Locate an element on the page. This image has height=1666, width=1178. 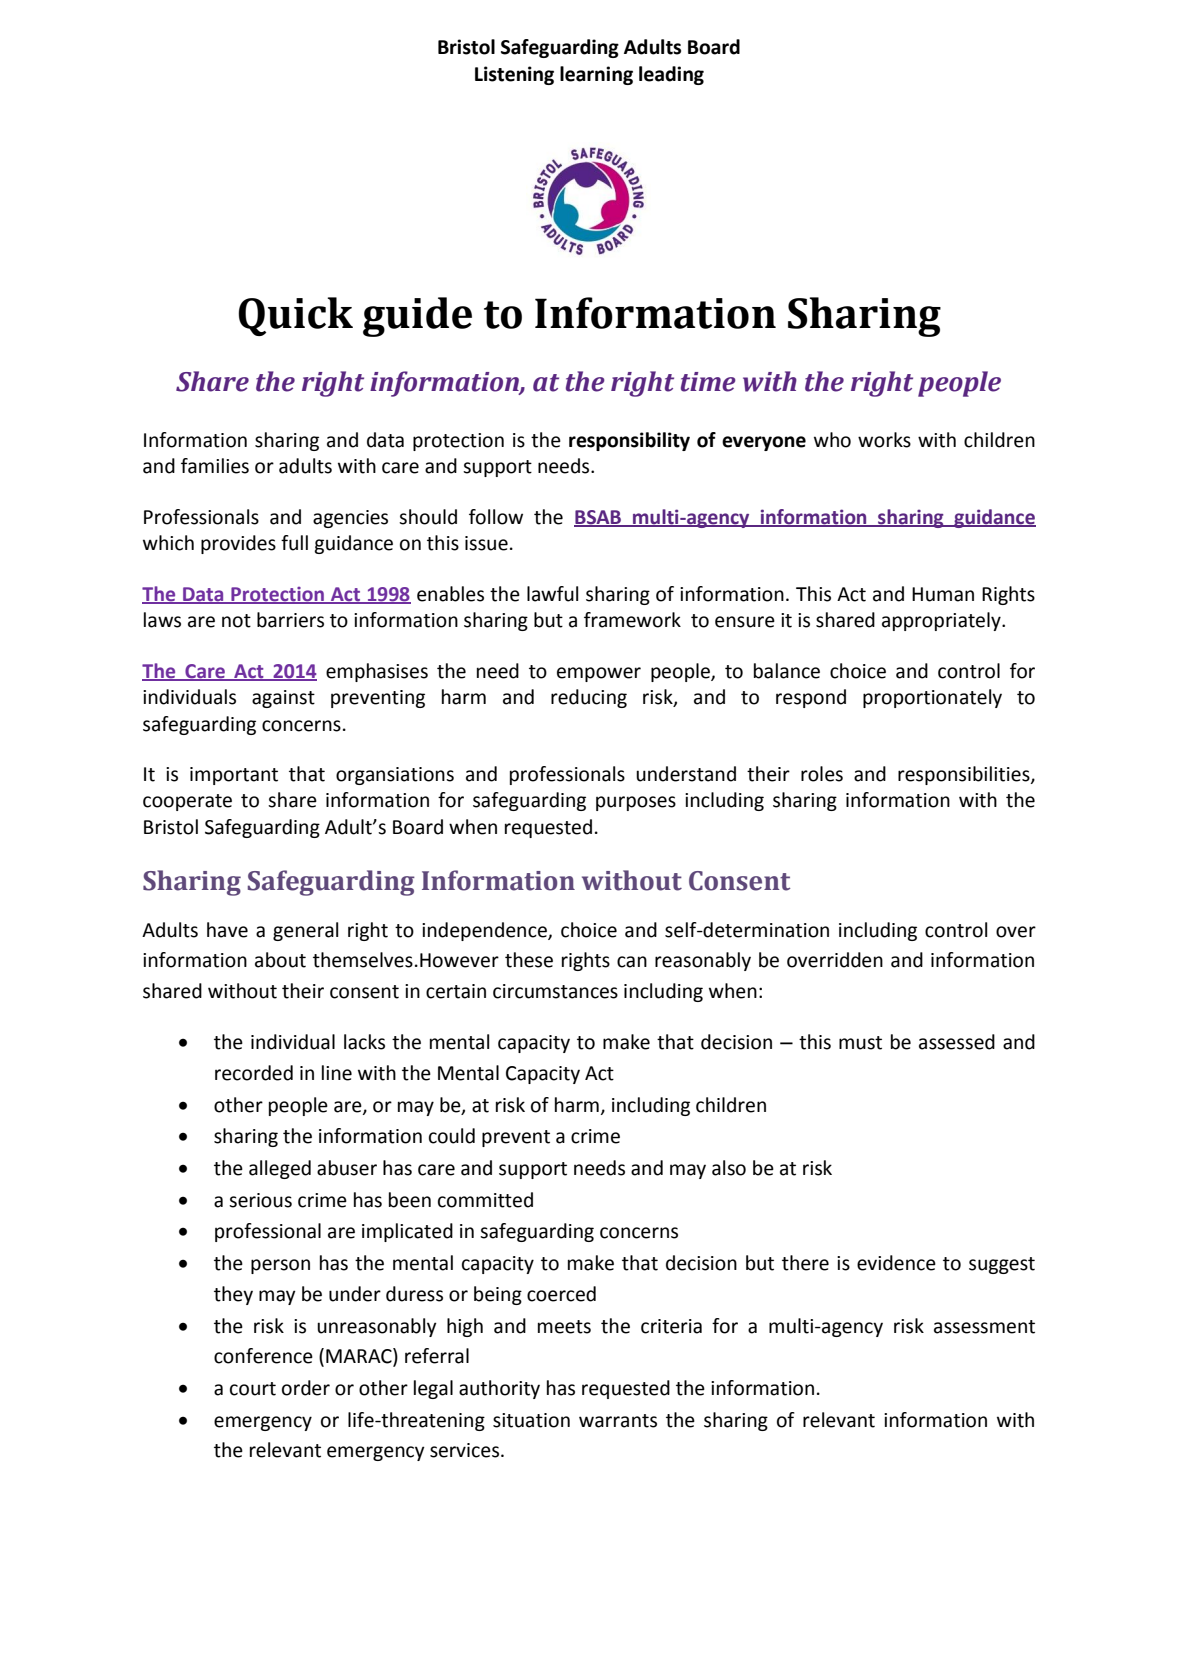
learning is located at coordinates (596, 75).
